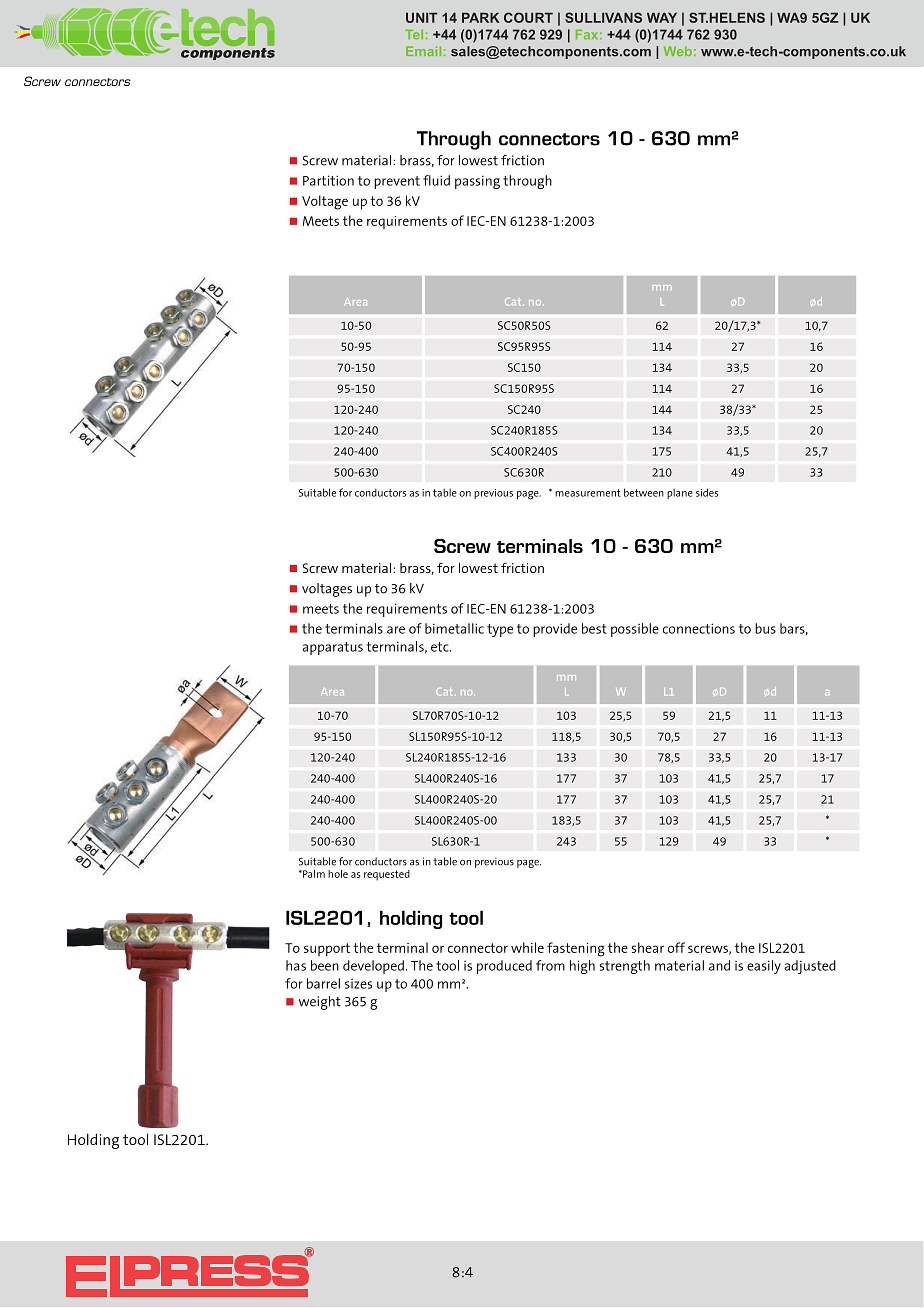 Image resolution: width=924 pixels, height=1308 pixels. What do you see at coordinates (373, 967) in the screenshot?
I see `developed` at bounding box center [373, 967].
